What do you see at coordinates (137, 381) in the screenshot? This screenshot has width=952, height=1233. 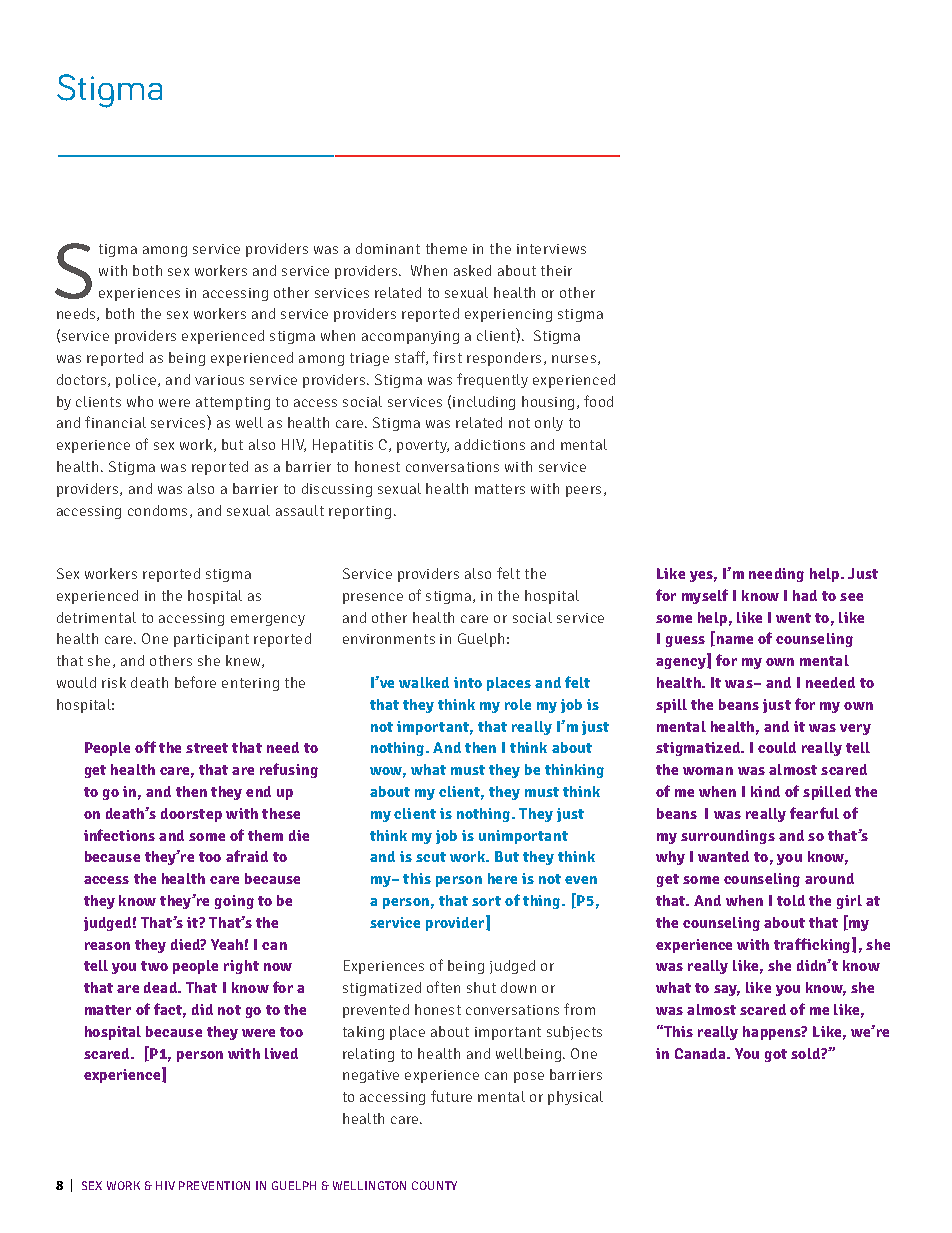 I see `police` at bounding box center [137, 381].
